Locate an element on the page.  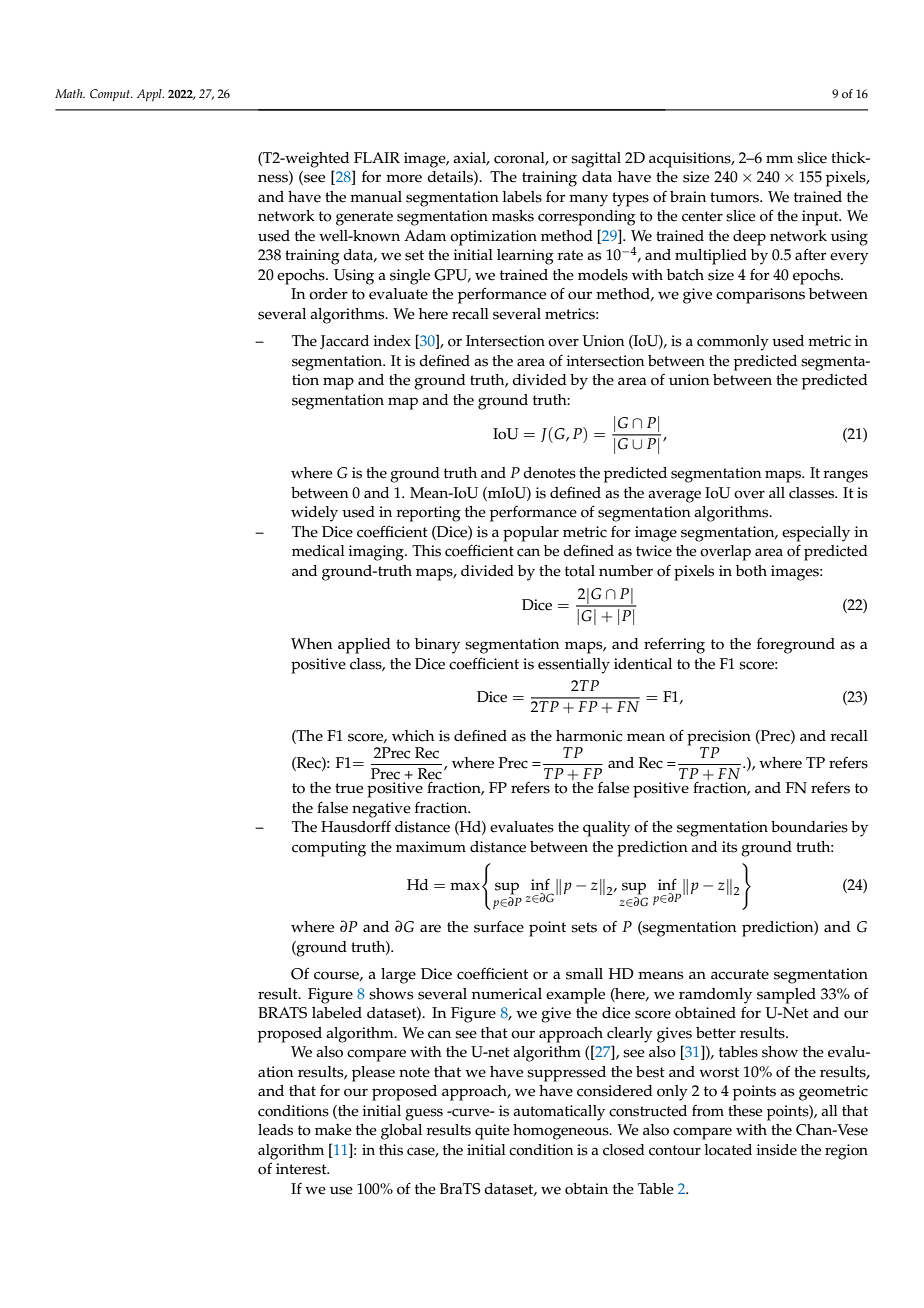
leads is located at coordinates (275, 1130).
